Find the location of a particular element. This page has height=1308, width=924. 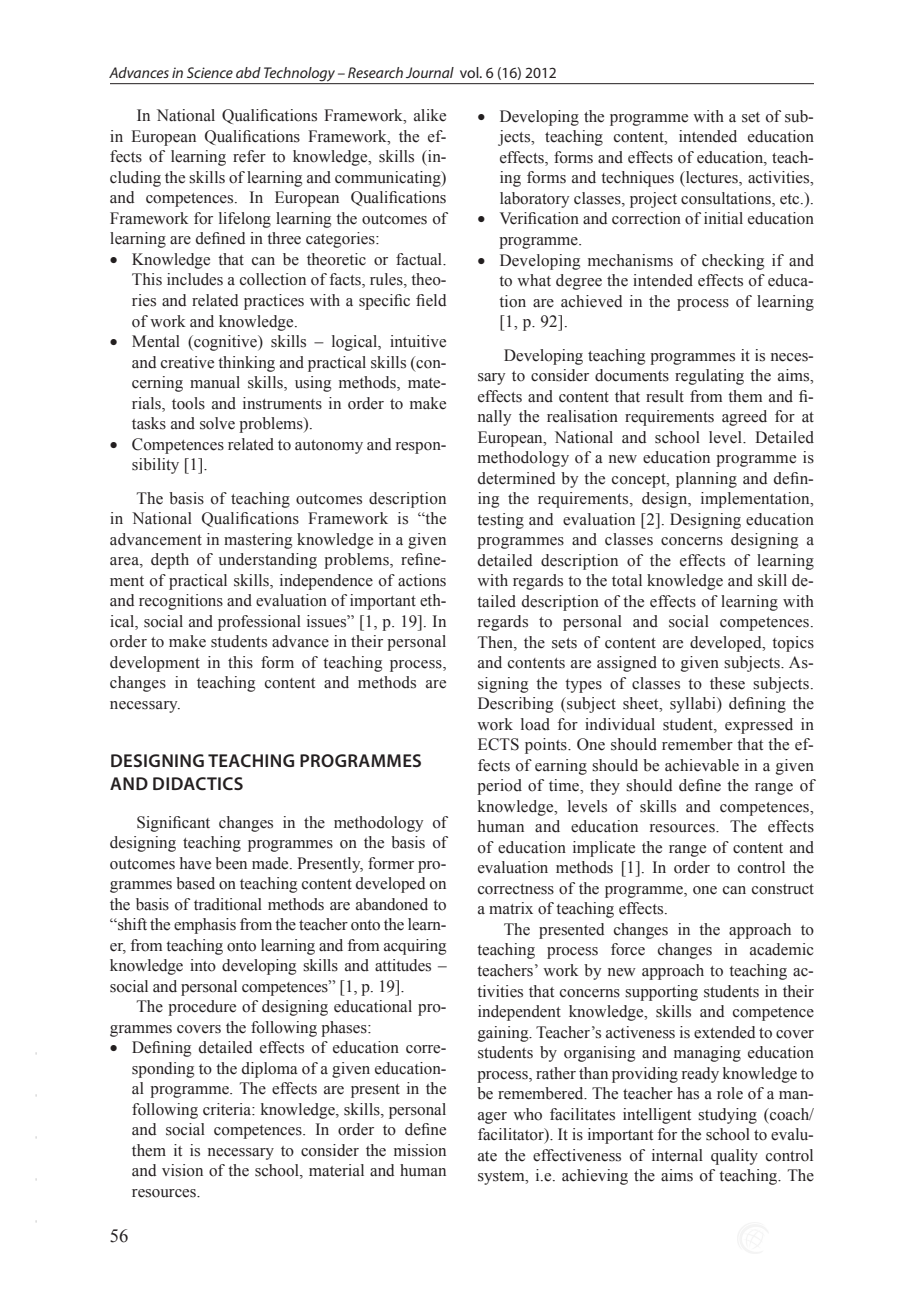

alike is located at coordinates (430, 115).
